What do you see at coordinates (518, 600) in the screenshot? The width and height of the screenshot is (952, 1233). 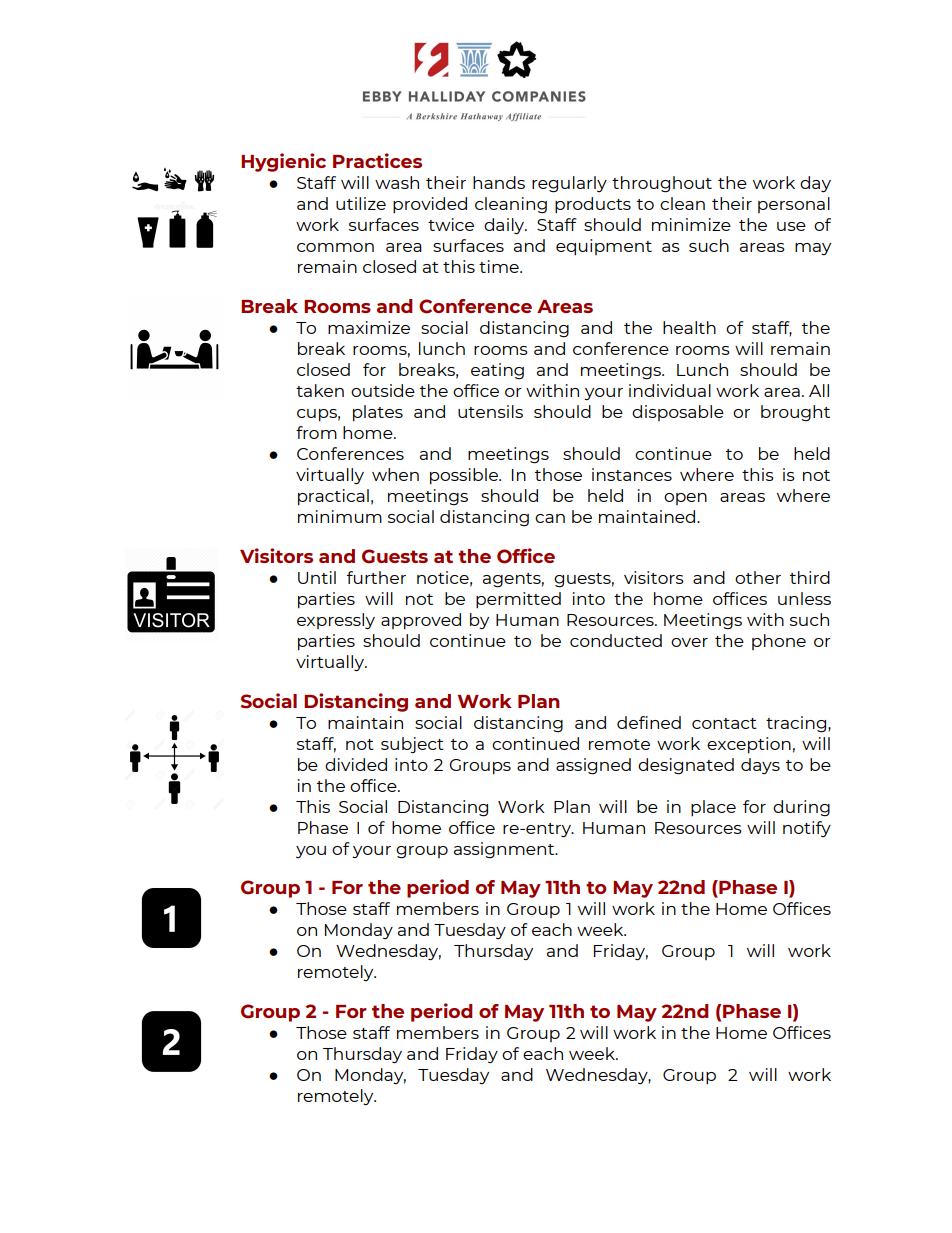 I see `permitted` at bounding box center [518, 600].
